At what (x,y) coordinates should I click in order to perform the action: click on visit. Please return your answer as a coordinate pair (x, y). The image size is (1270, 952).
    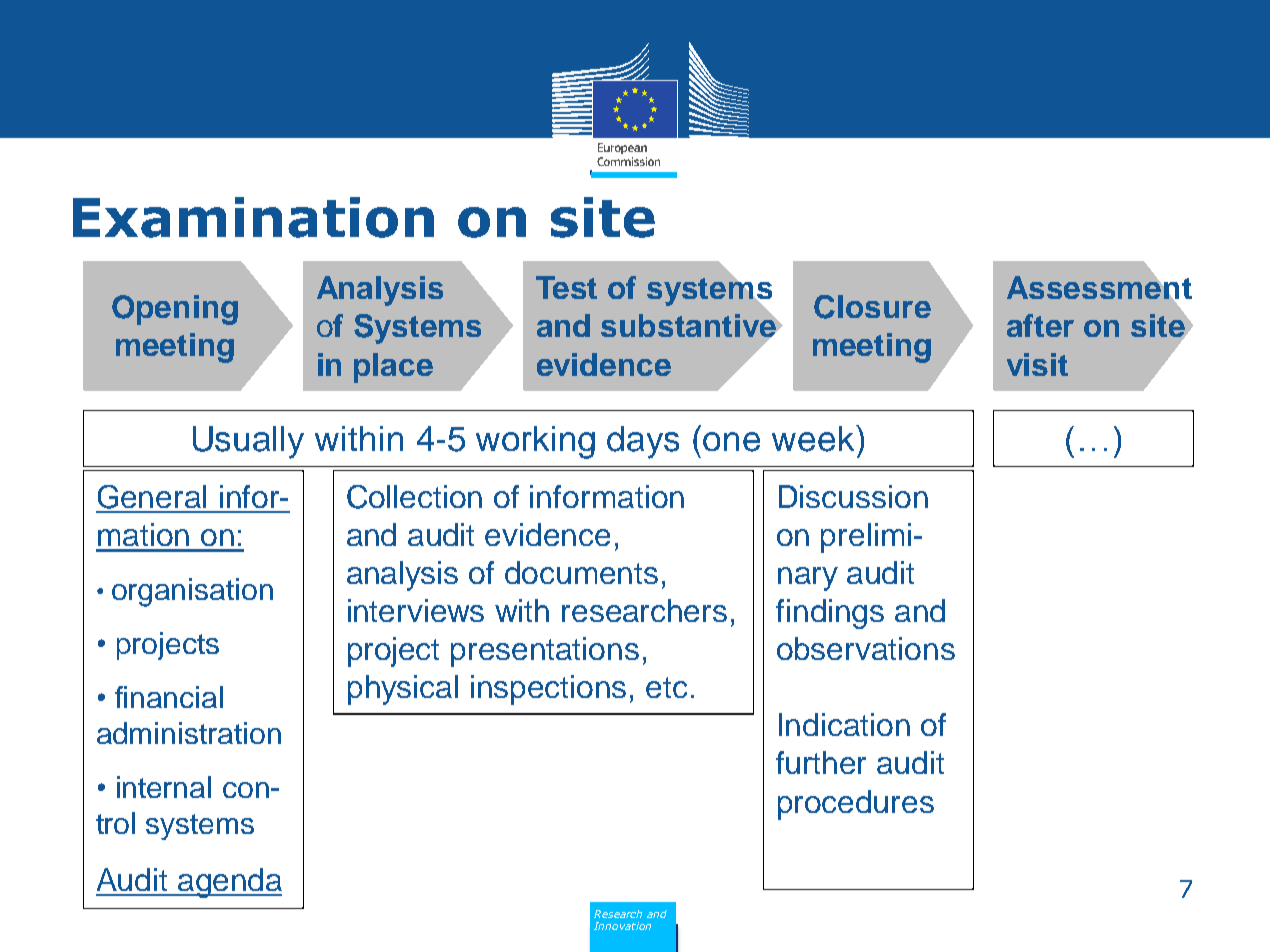
    Looking at the image, I should click on (1037, 364).
